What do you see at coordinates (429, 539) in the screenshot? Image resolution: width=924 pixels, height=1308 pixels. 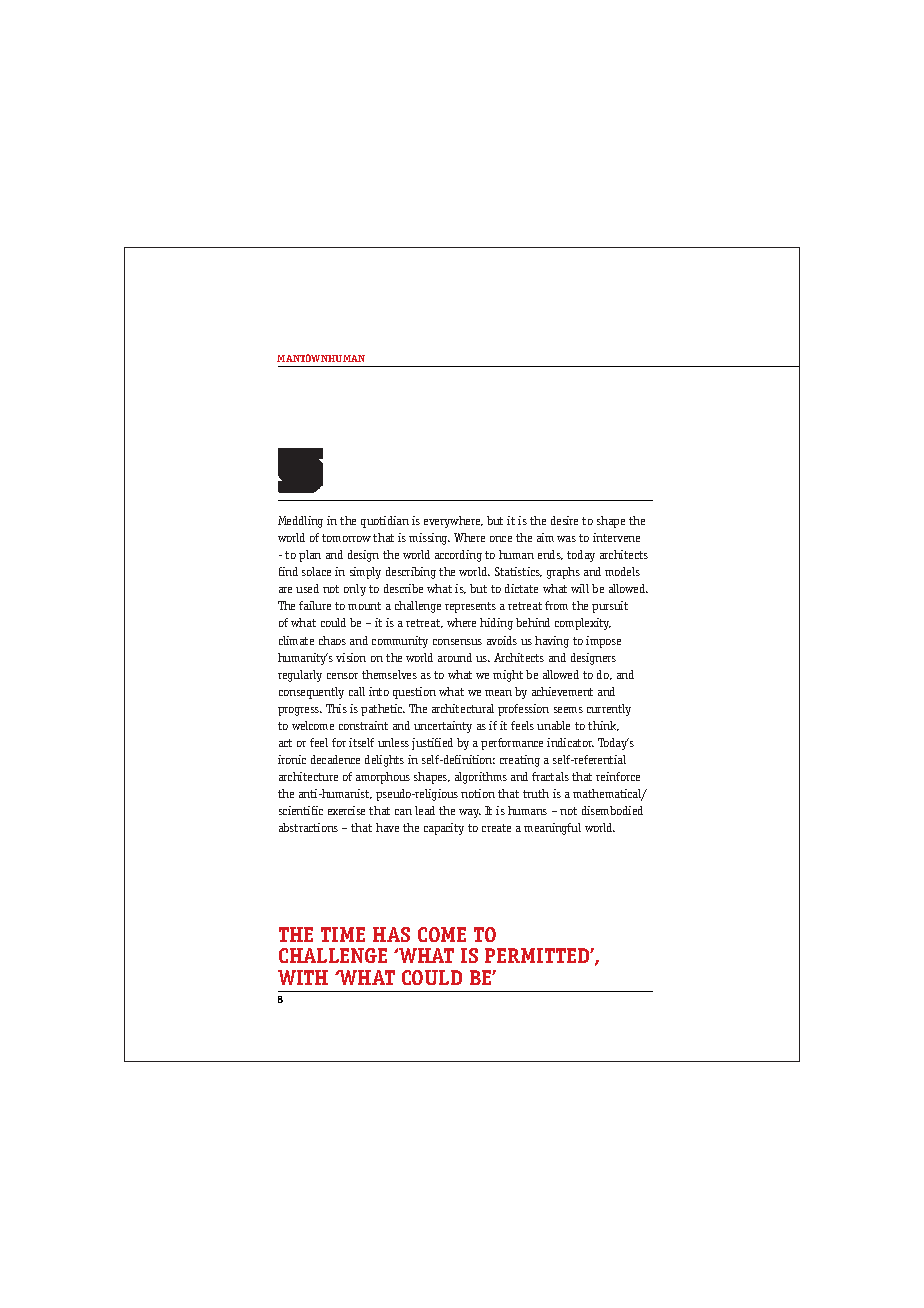 I see `missing` at bounding box center [429, 539].
